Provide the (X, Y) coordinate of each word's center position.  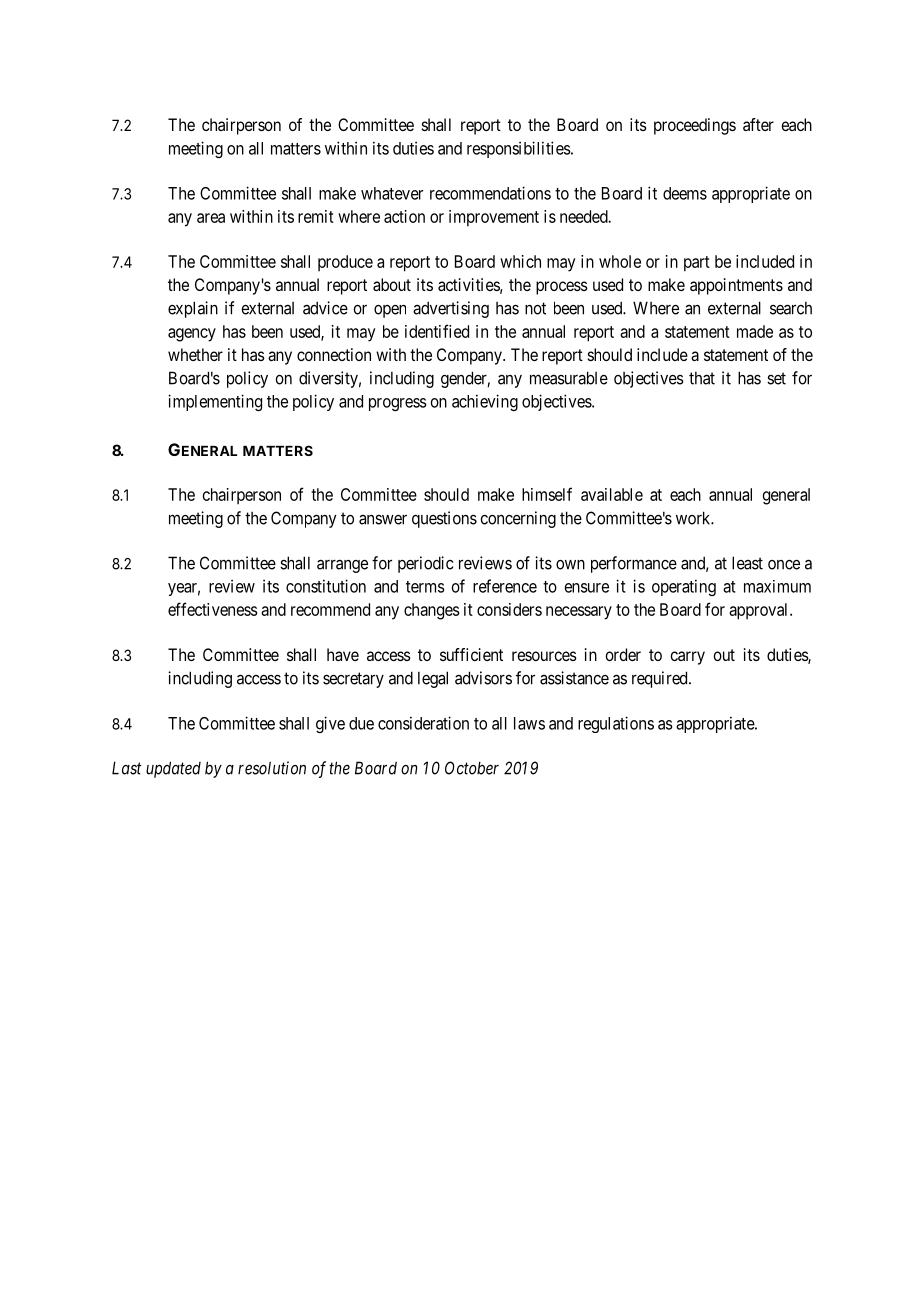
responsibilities (519, 149)
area (211, 218)
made (755, 331)
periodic (425, 564)
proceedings (695, 126)
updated (173, 769)
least (747, 563)
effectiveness (213, 609)
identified (437, 331)
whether (195, 354)
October (472, 768)
